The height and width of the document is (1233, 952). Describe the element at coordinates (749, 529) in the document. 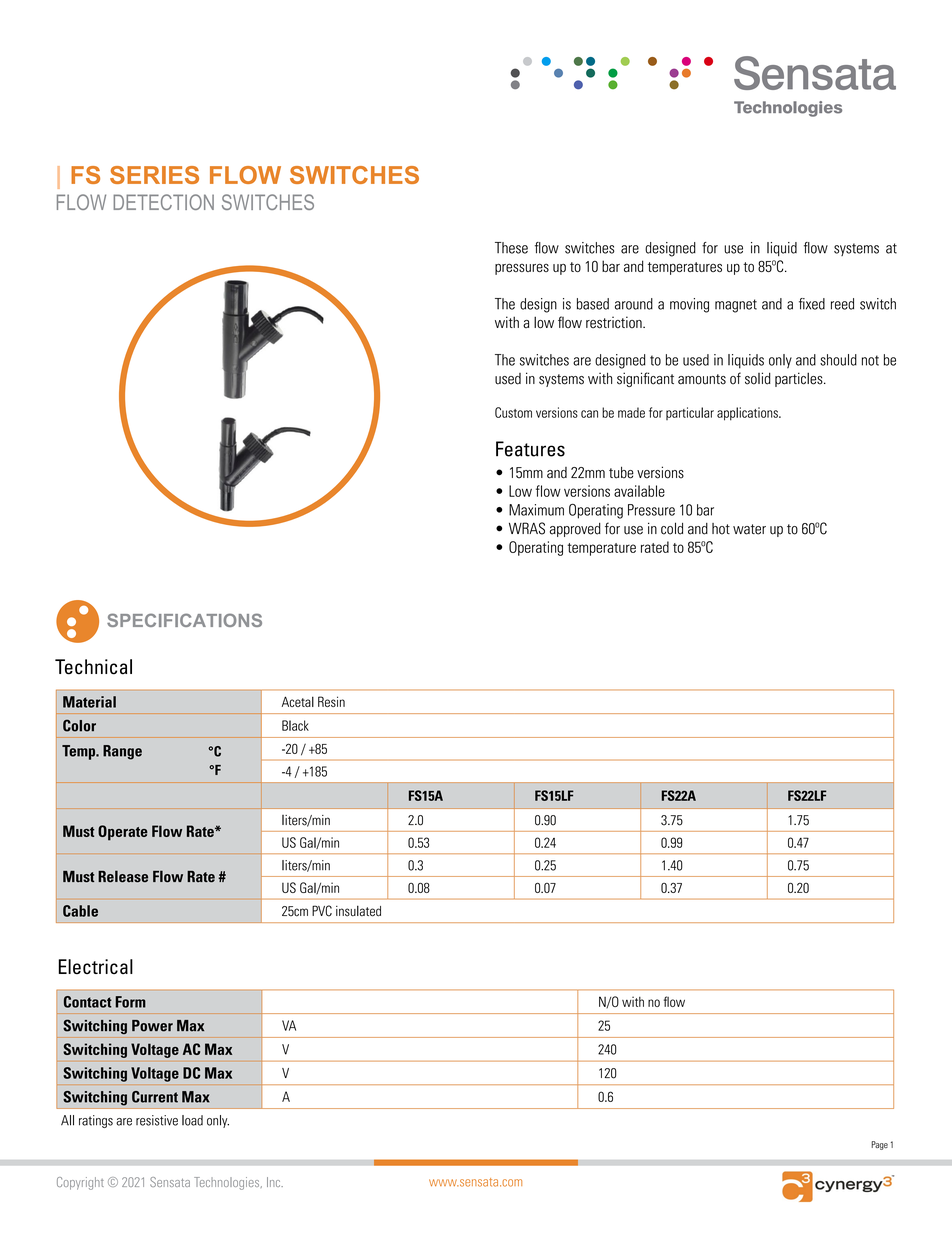

I see `water` at that location.
